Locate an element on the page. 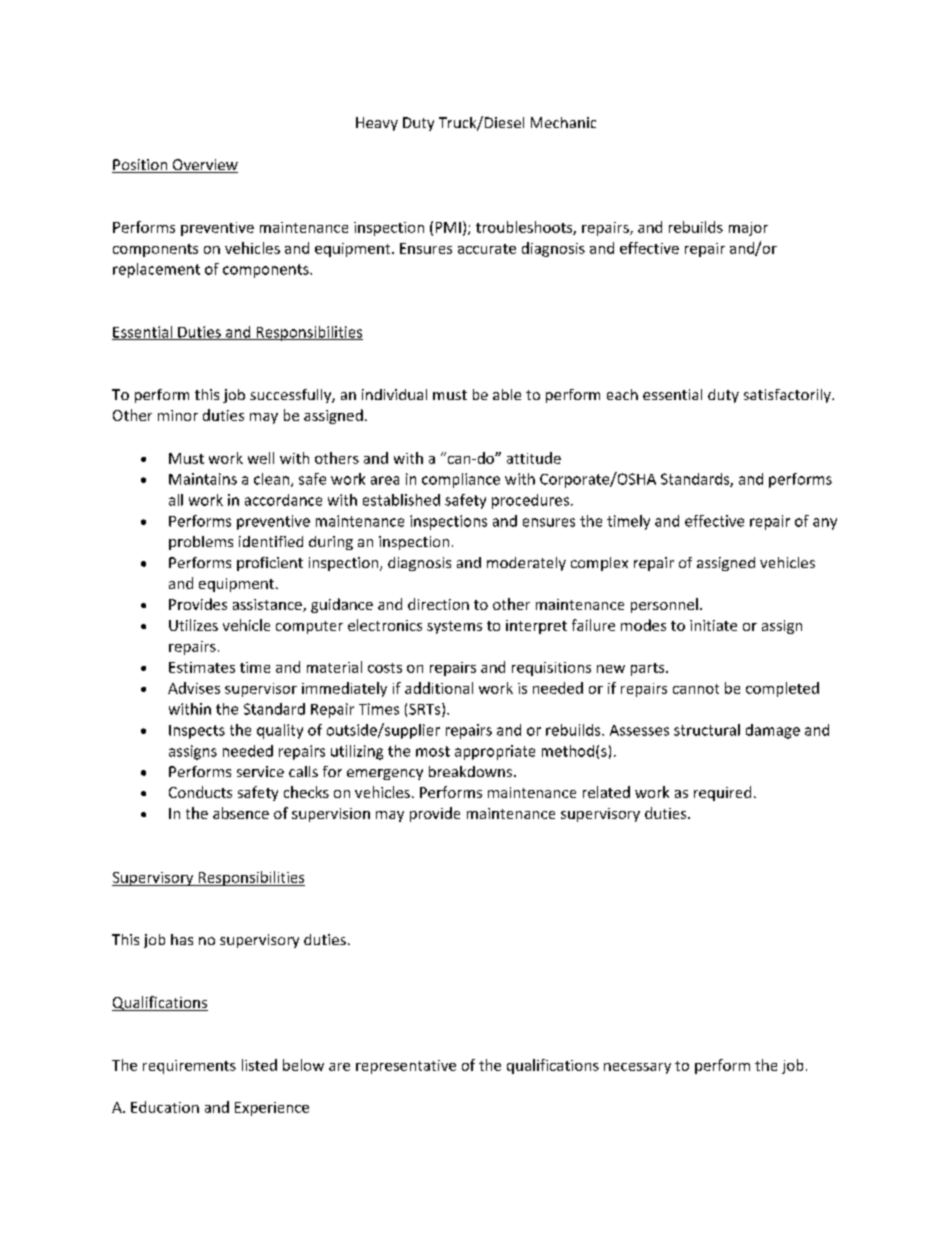 The height and width of the page is (1233, 952). procedures is located at coordinates (530, 501).
